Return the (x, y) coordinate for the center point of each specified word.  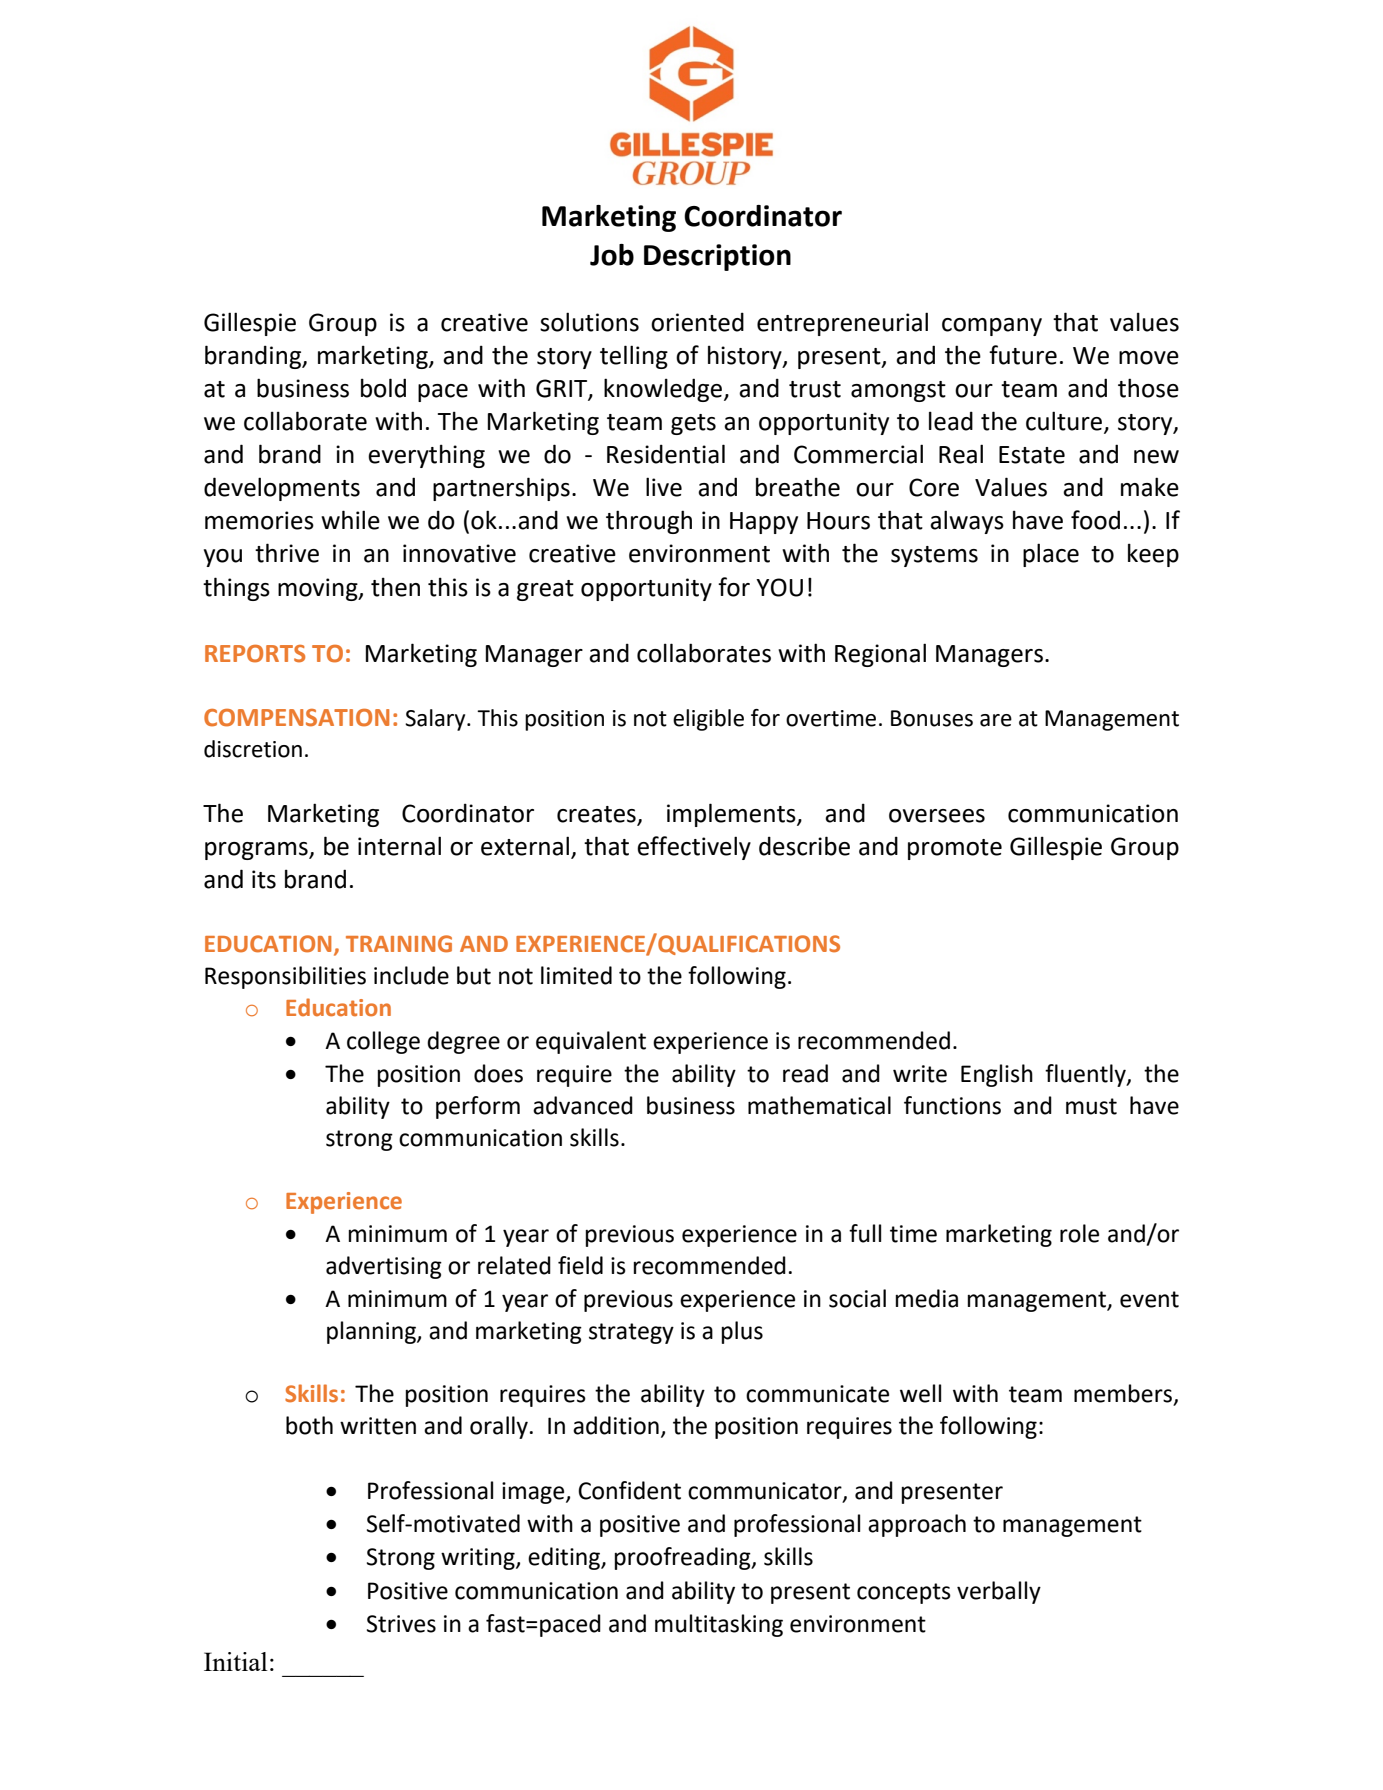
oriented (697, 322)
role (1079, 1233)
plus (742, 1332)
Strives (401, 1624)
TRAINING (399, 944)
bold (383, 388)
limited (576, 975)
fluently (1086, 1075)
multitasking (719, 1625)
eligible (708, 720)
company (992, 327)
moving (319, 589)
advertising (384, 1267)
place (1051, 555)
